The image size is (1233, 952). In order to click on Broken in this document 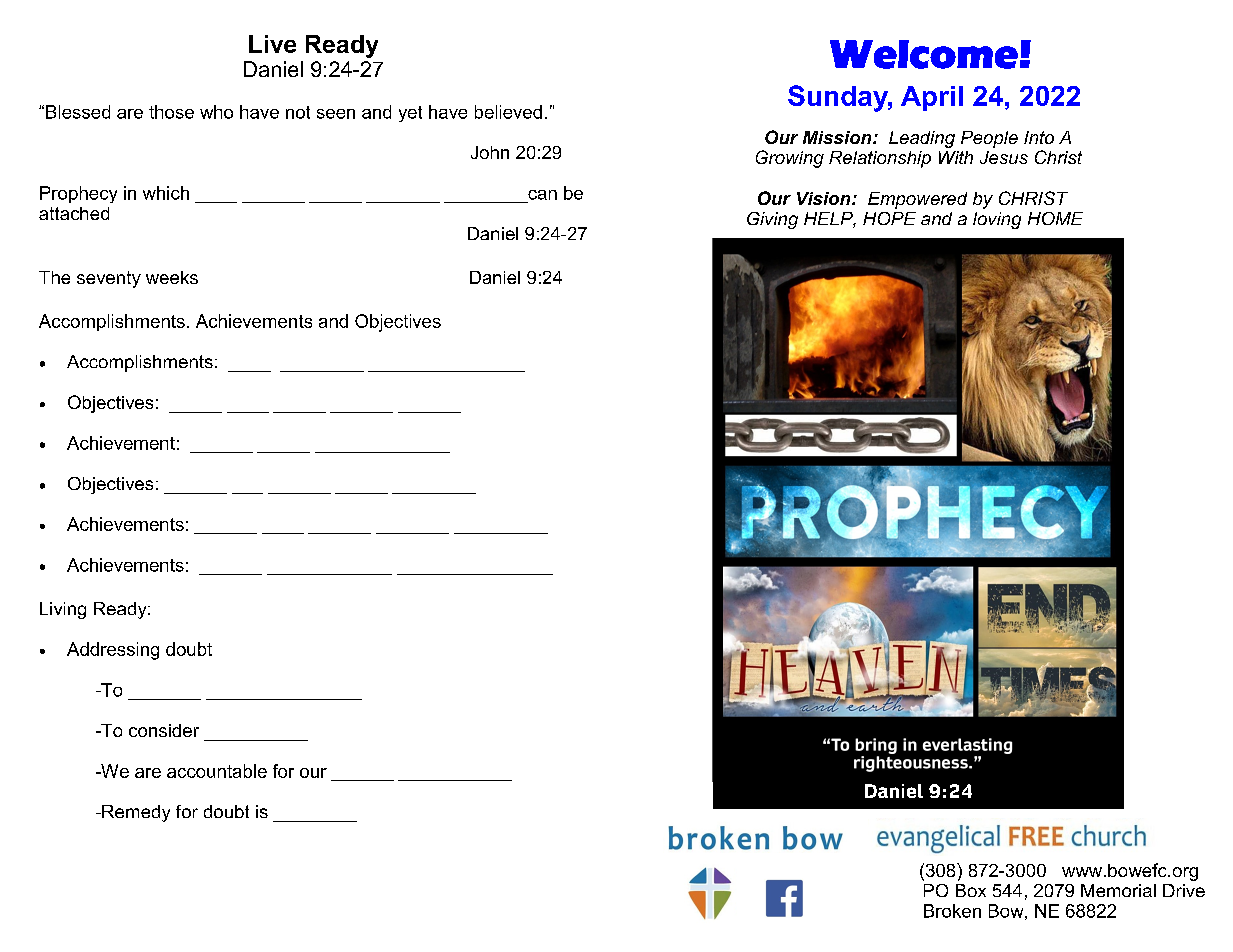, I will do `click(952, 911)`.
